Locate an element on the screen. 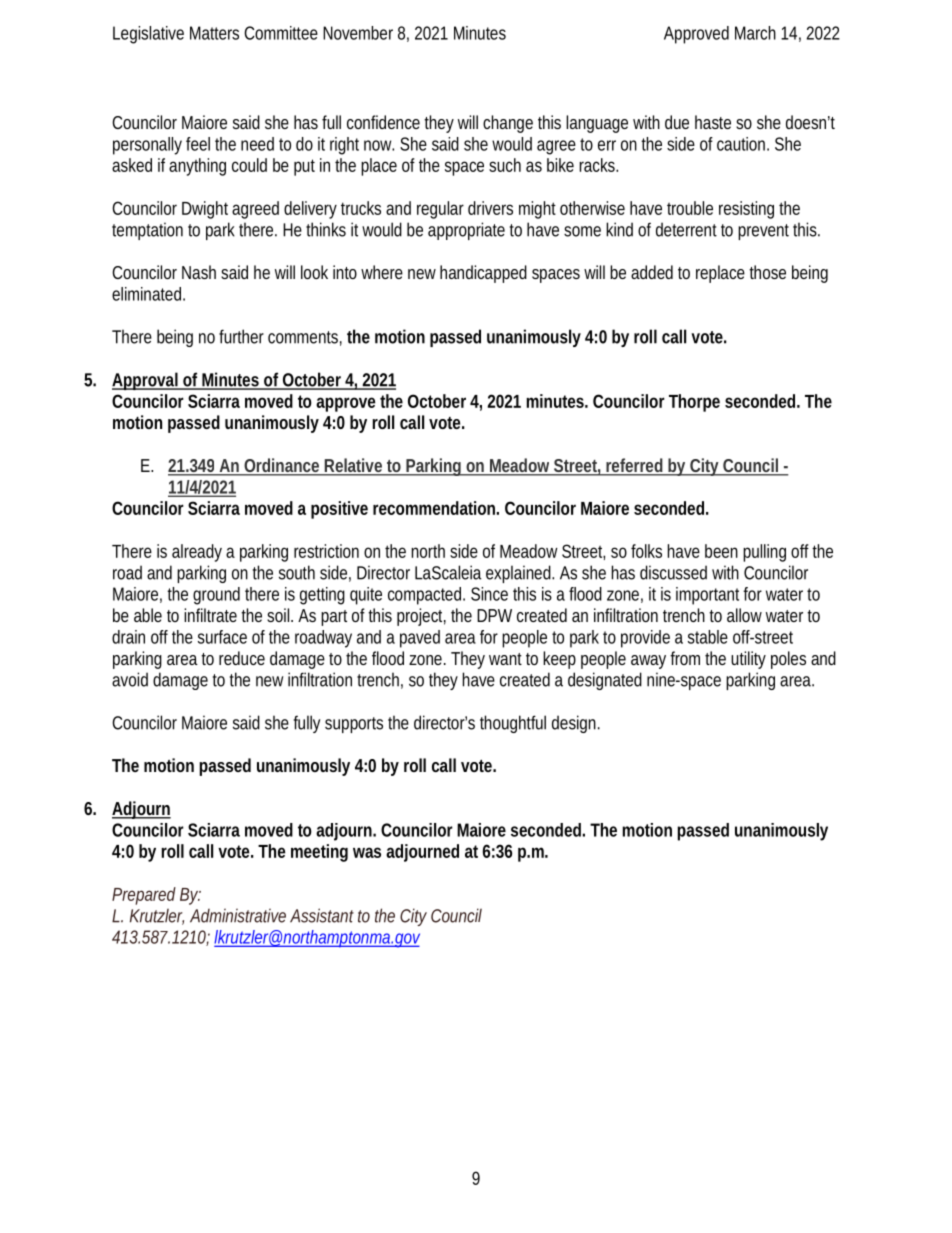 This screenshot has height=1233, width=952. reduce is located at coordinates (242, 658).
